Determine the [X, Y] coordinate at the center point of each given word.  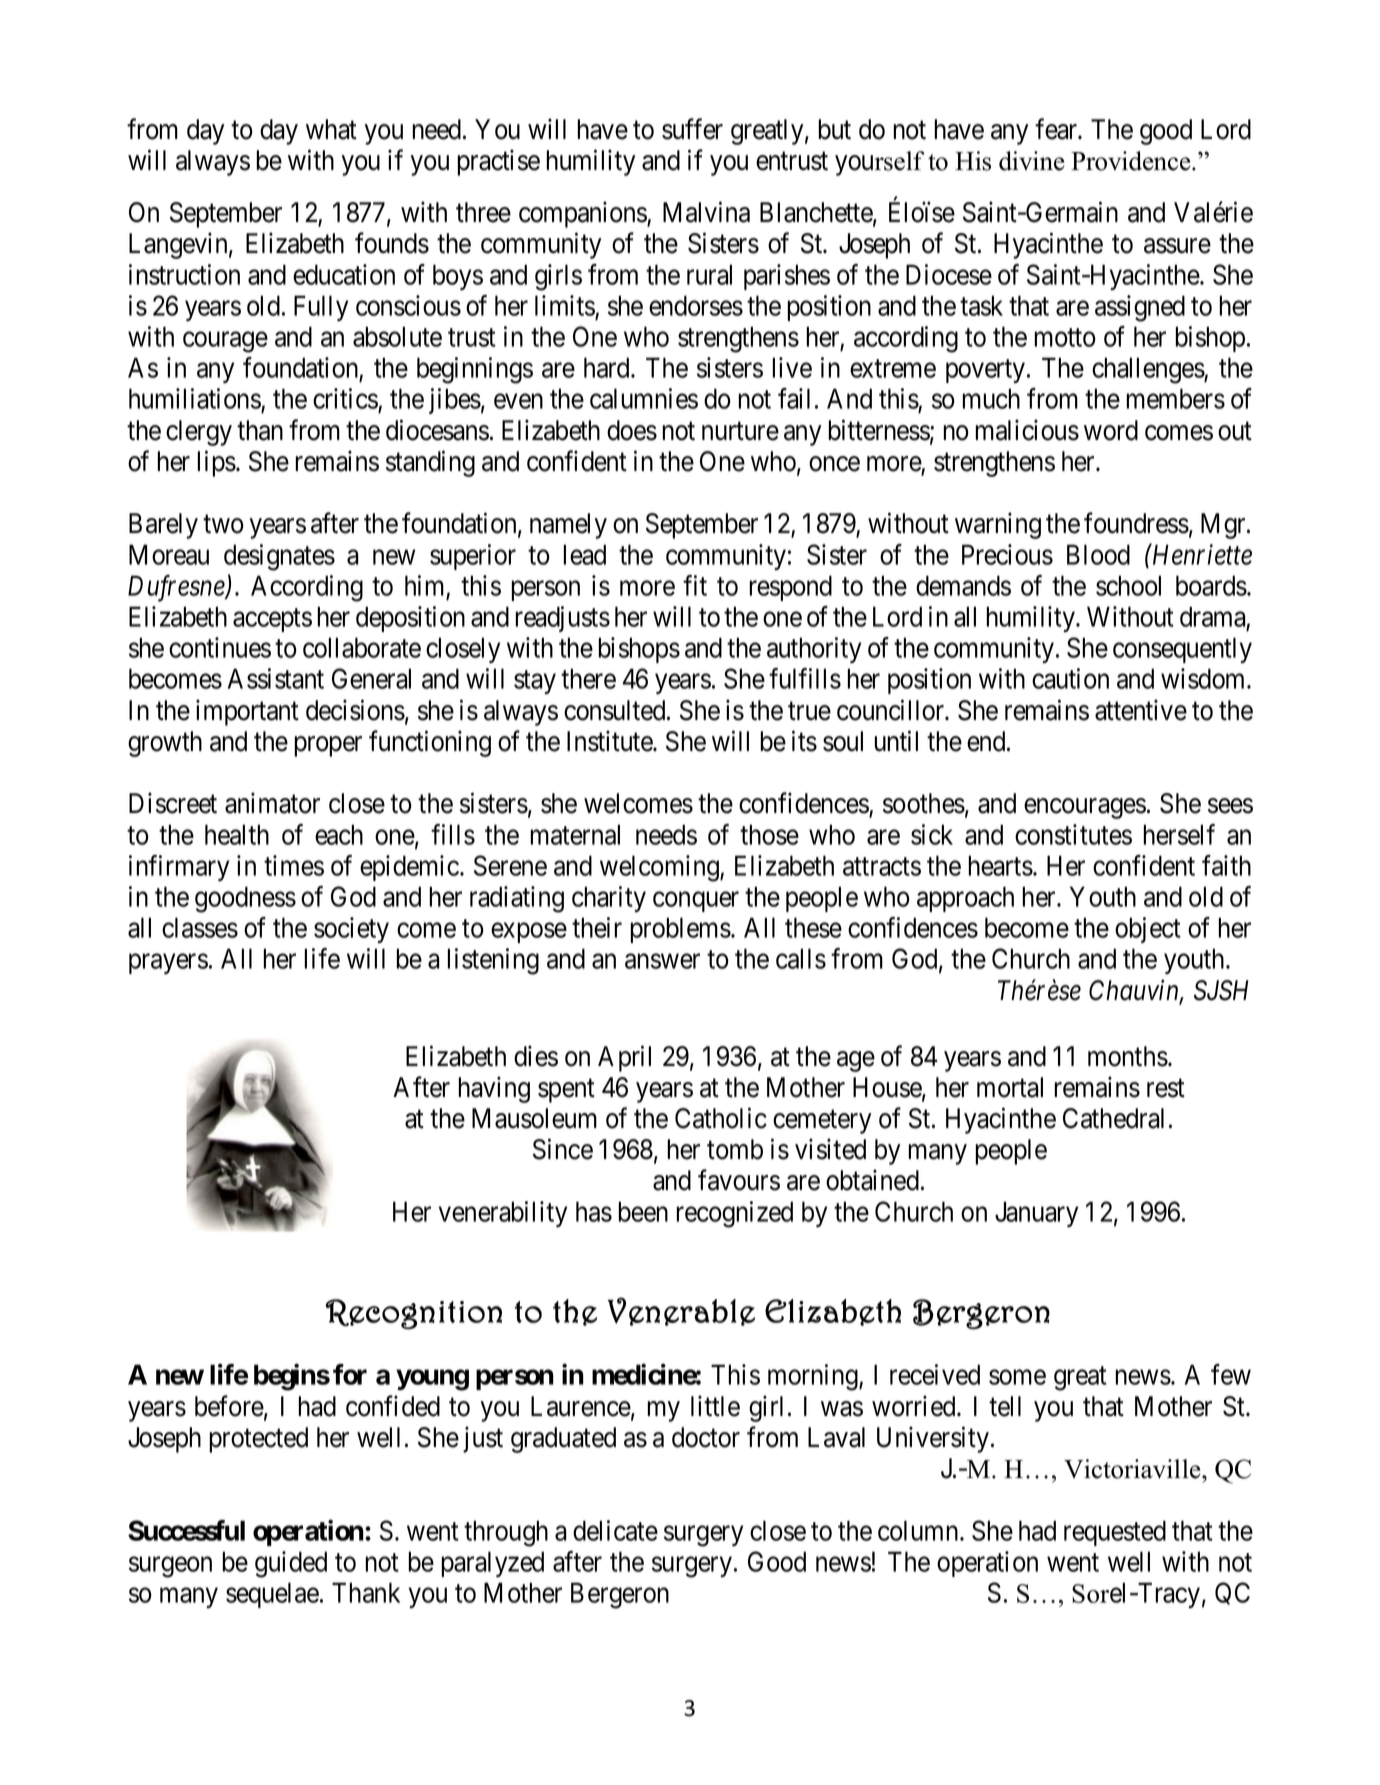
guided [291, 1564]
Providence [1132, 161]
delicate [615, 1530]
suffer [692, 129]
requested [1115, 1533]
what [331, 129]
